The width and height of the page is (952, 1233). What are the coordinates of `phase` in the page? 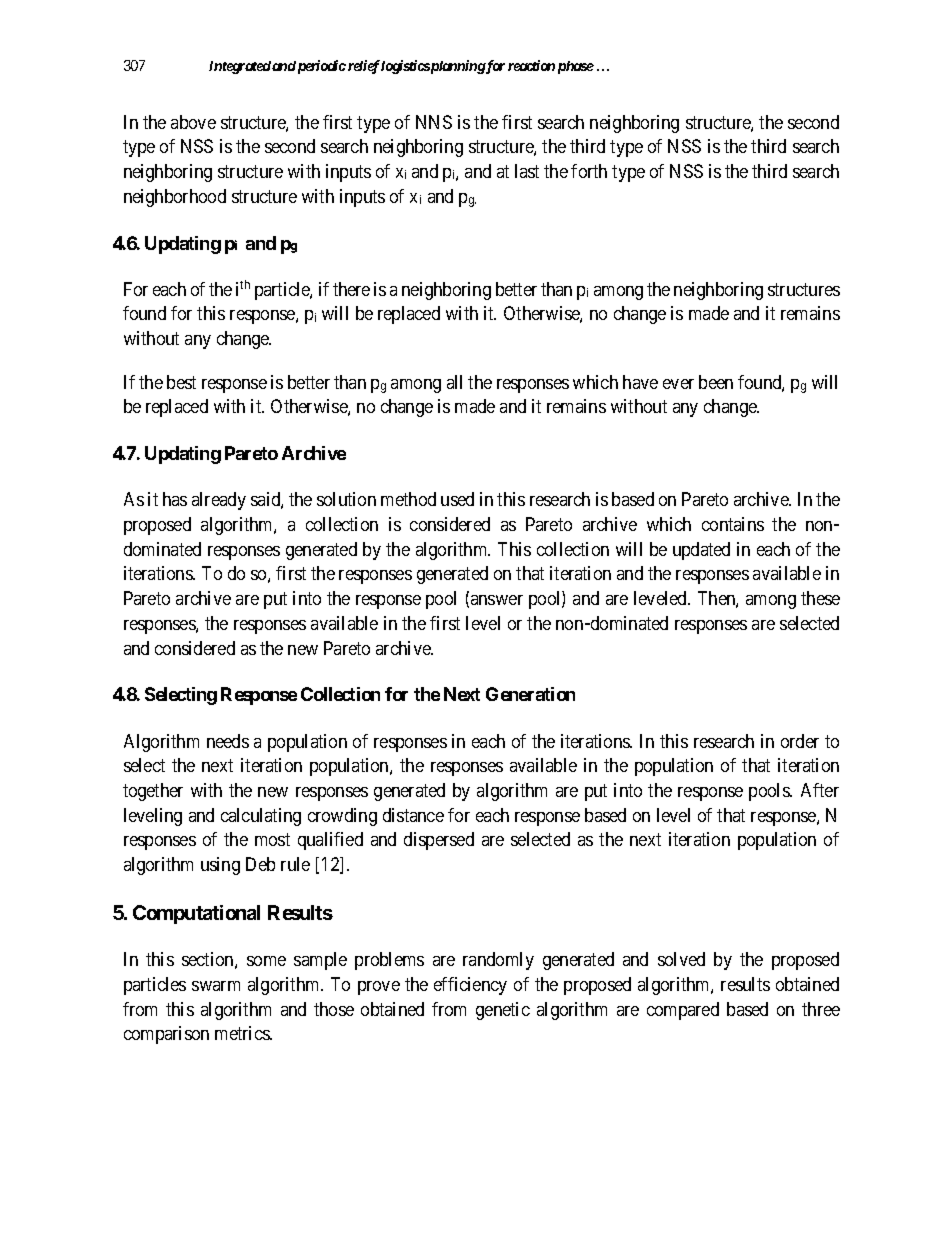 It's located at (576, 67).
